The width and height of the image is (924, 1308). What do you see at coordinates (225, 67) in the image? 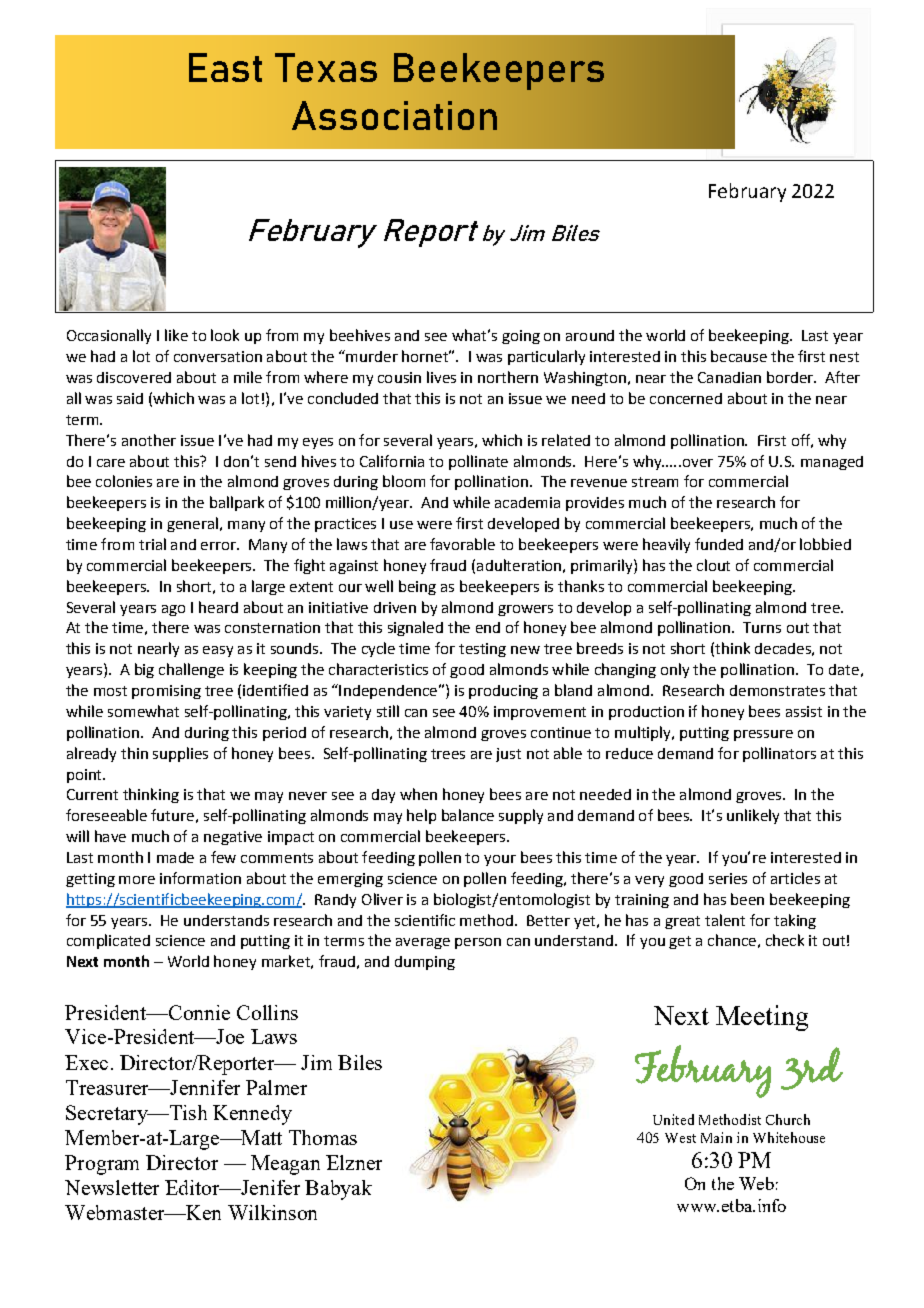
I see `East` at bounding box center [225, 67].
